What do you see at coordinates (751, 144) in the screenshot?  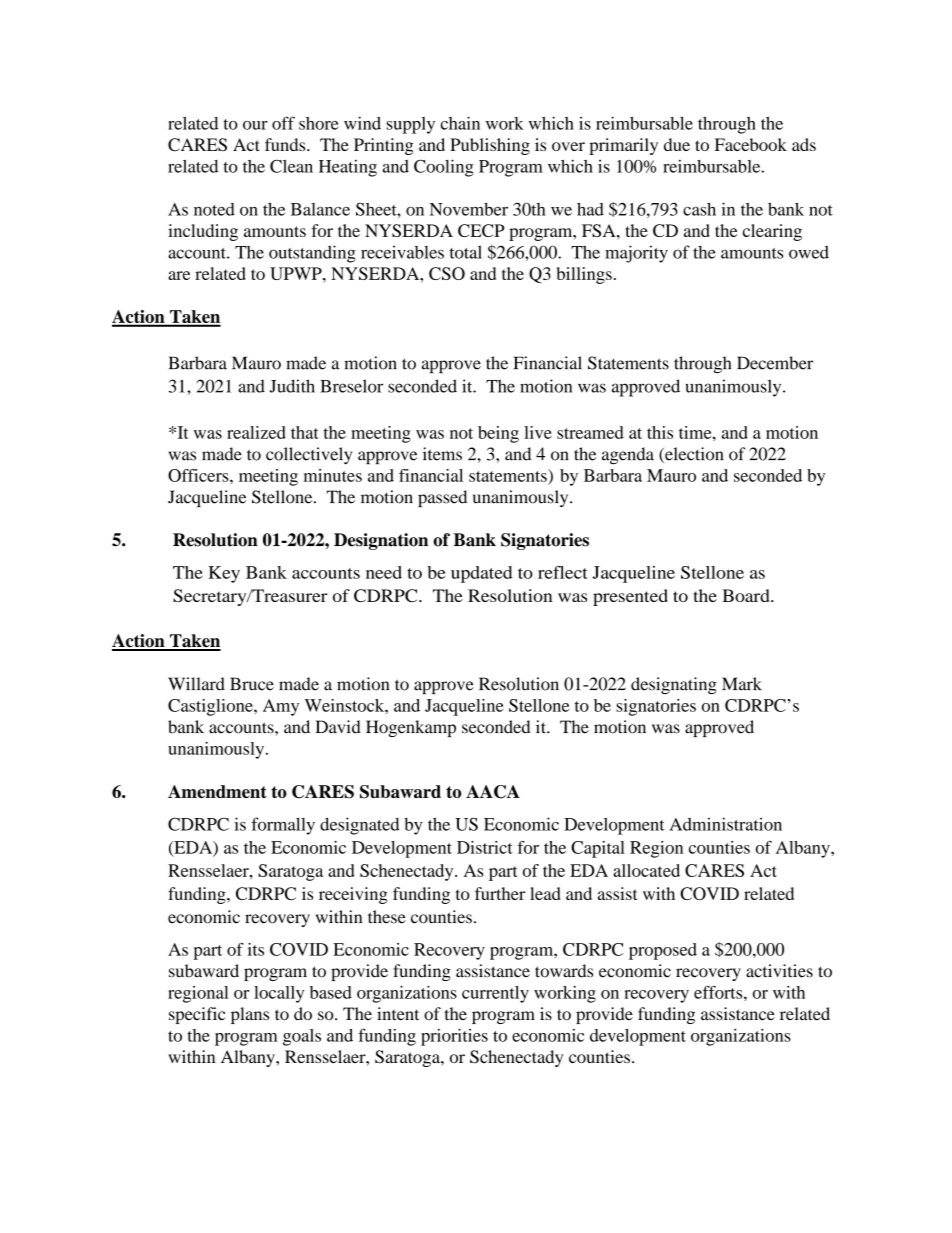 I see `Facebook` at bounding box center [751, 144].
